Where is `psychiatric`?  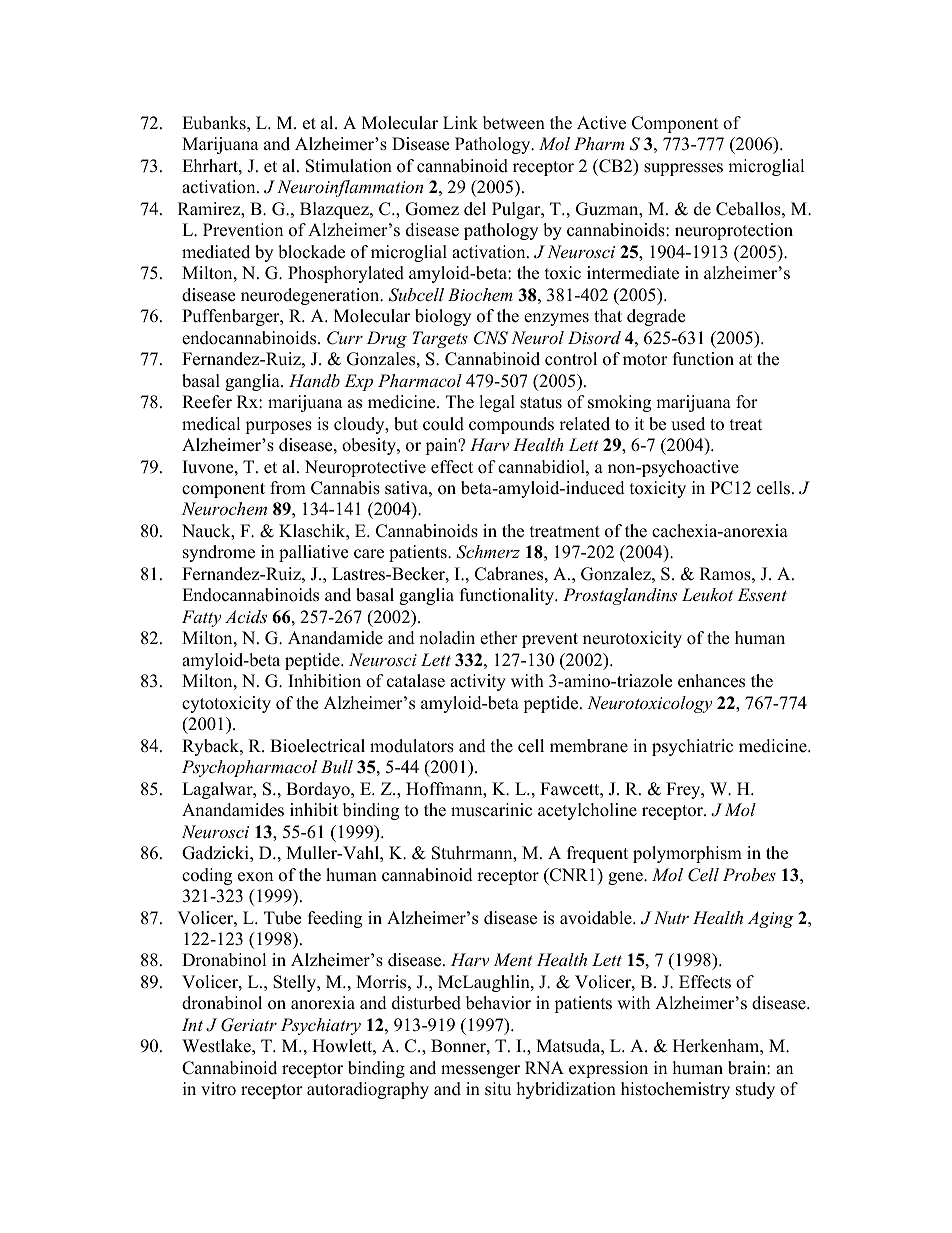
psychiatric is located at coordinates (692, 747).
